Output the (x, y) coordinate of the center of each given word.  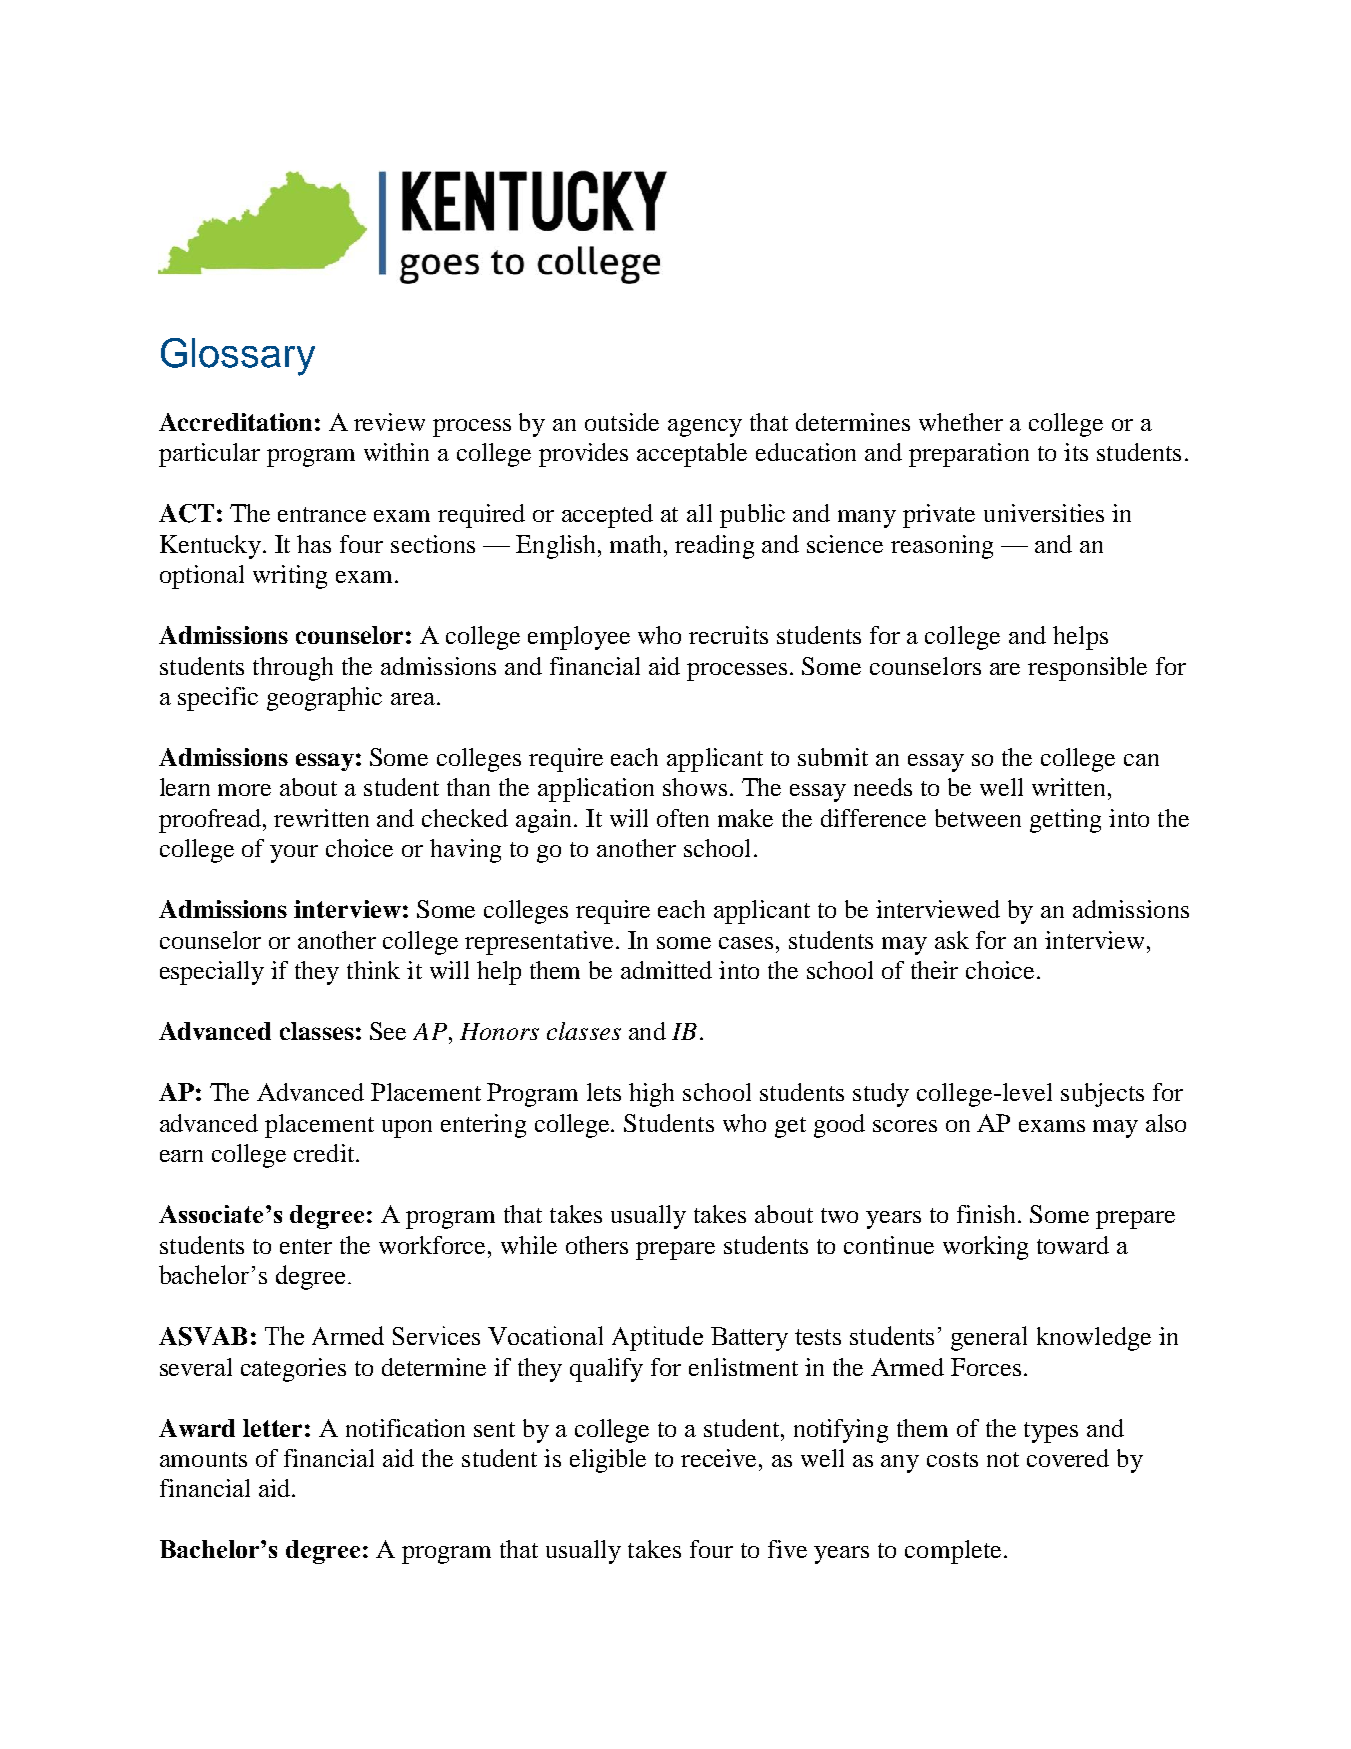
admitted (666, 970)
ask (952, 940)
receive (720, 1458)
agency (705, 428)
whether (961, 422)
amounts (203, 1459)
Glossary (238, 357)
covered (1068, 1458)
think (373, 970)
